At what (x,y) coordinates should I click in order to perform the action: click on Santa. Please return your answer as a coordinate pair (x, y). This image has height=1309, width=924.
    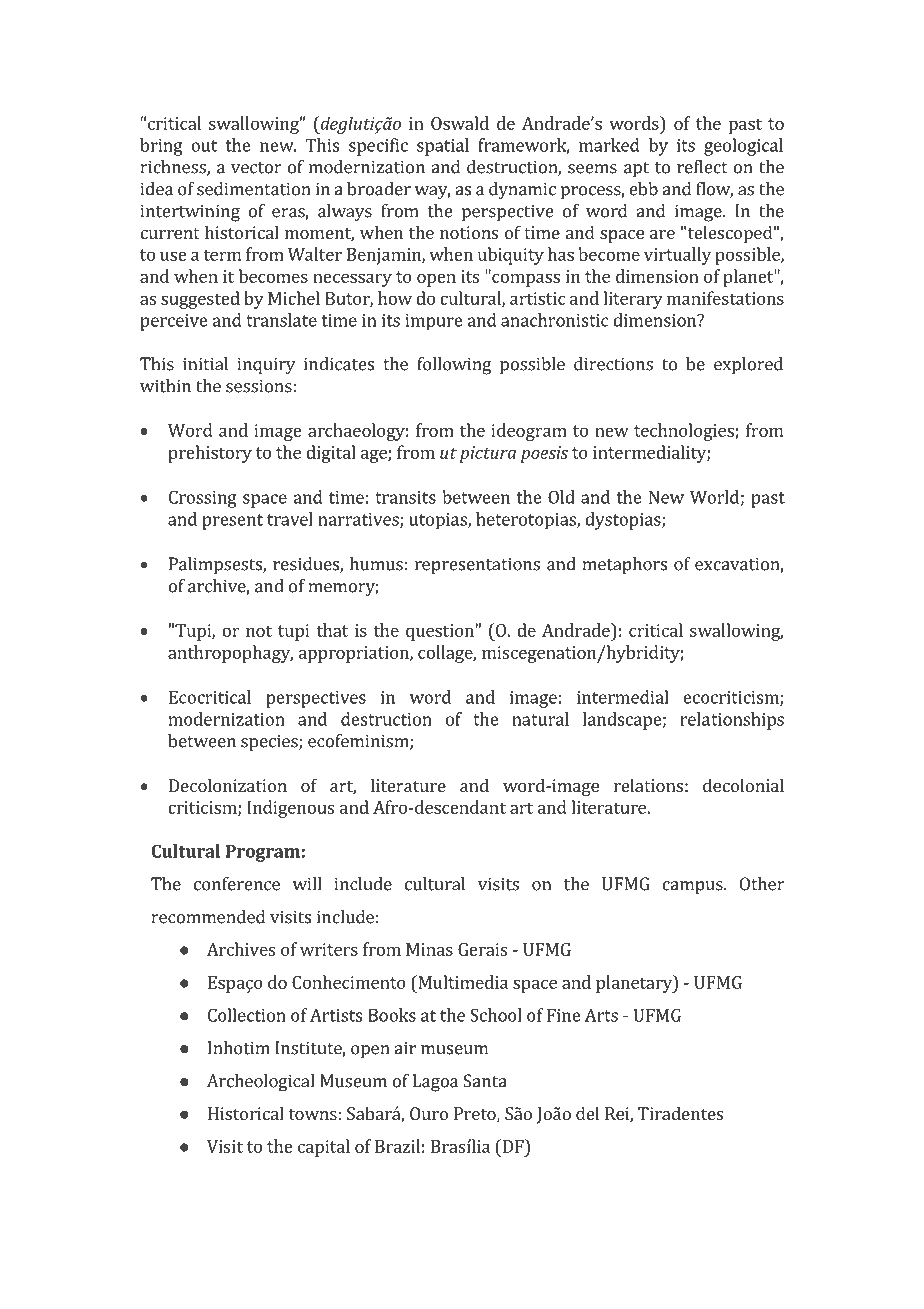
    Looking at the image, I should click on (485, 1081).
